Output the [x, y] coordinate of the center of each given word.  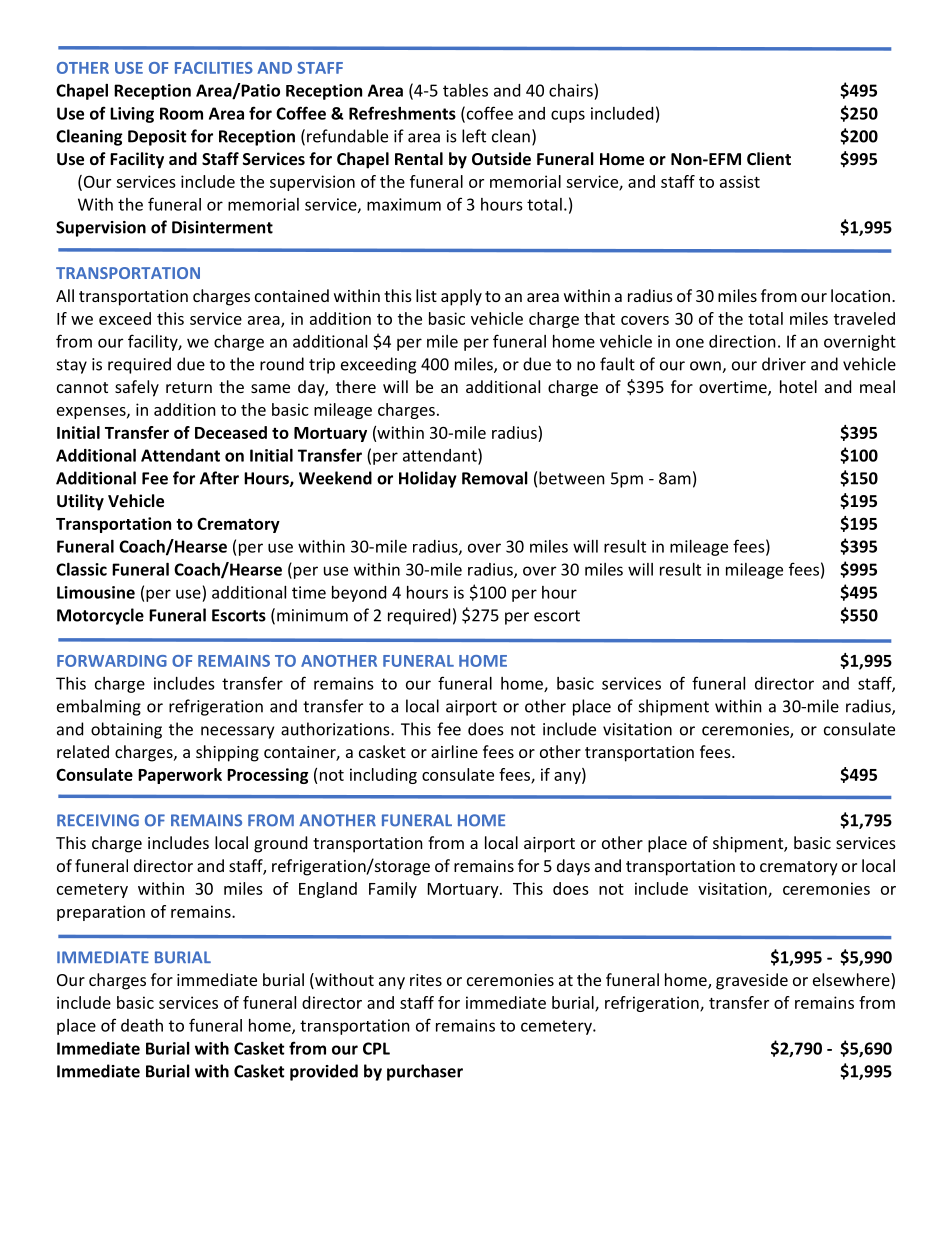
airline [454, 751]
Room [181, 113]
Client [769, 158]
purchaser [425, 1072]
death [142, 1025]
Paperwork [180, 776]
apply [461, 297]
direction [742, 341]
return [189, 387]
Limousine [96, 592]
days [573, 867]
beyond [359, 594]
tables [465, 90]
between [572, 478]
